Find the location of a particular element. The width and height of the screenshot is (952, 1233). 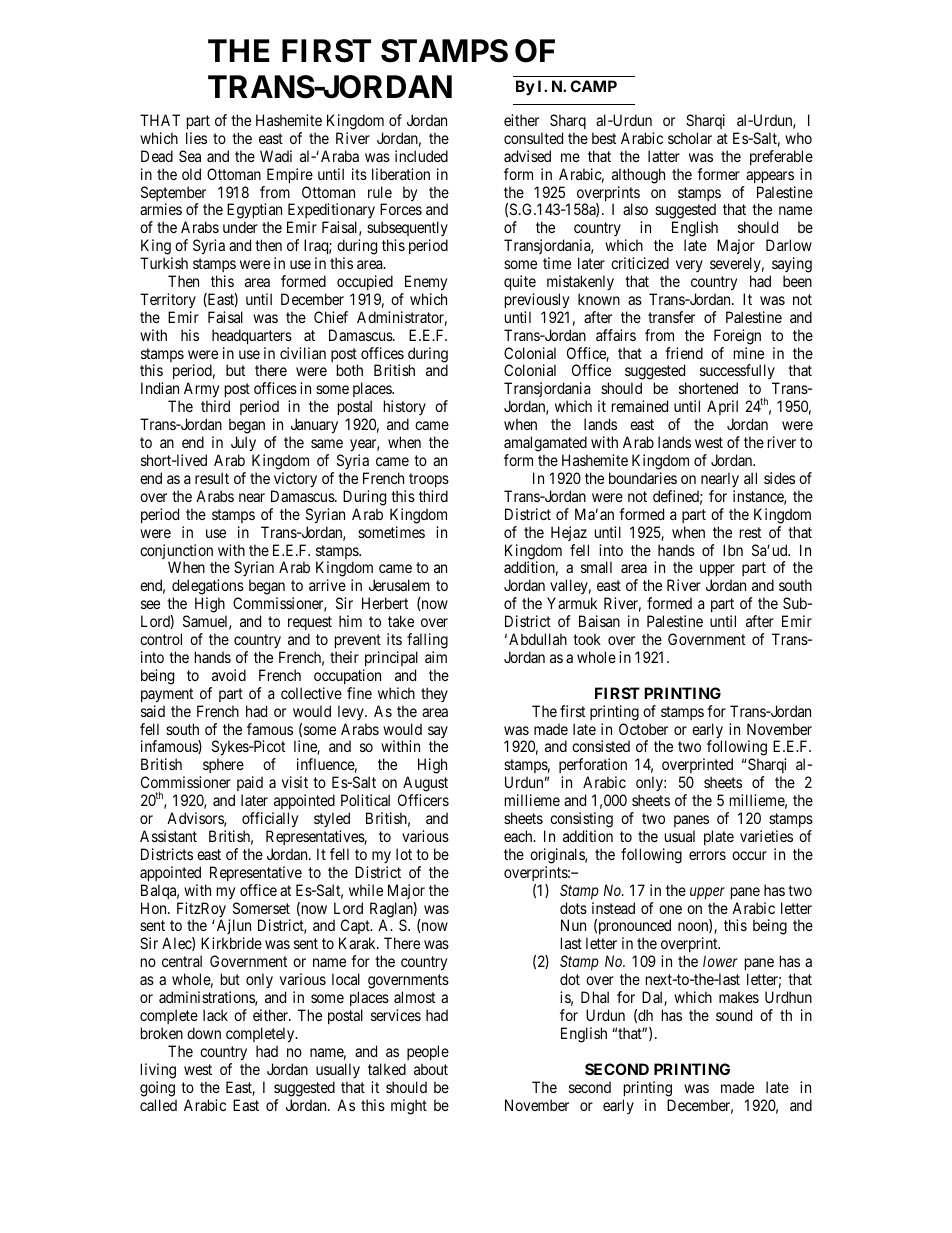

sphere is located at coordinates (223, 765).
